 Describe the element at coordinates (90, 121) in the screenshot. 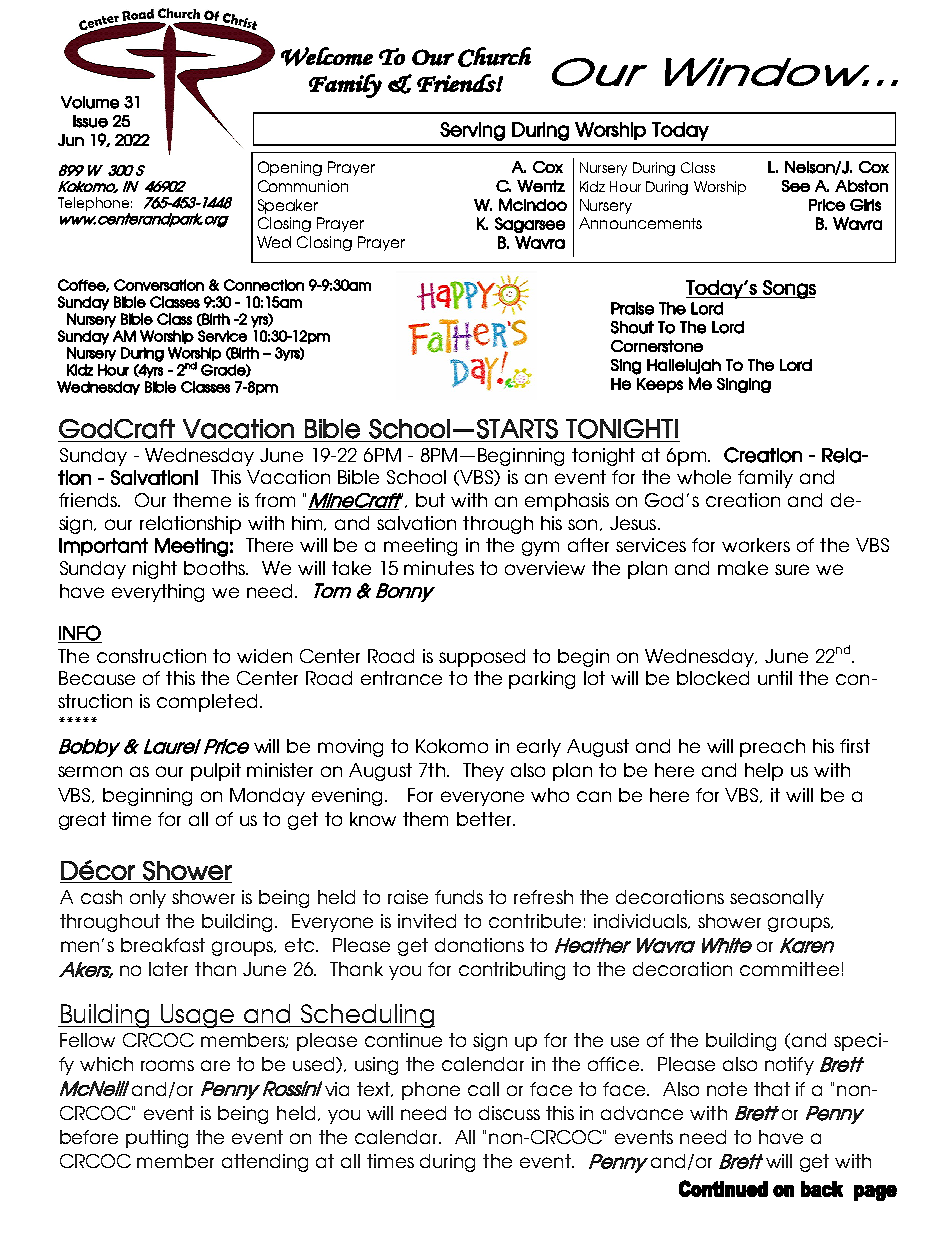

I see `Issue` at that location.
